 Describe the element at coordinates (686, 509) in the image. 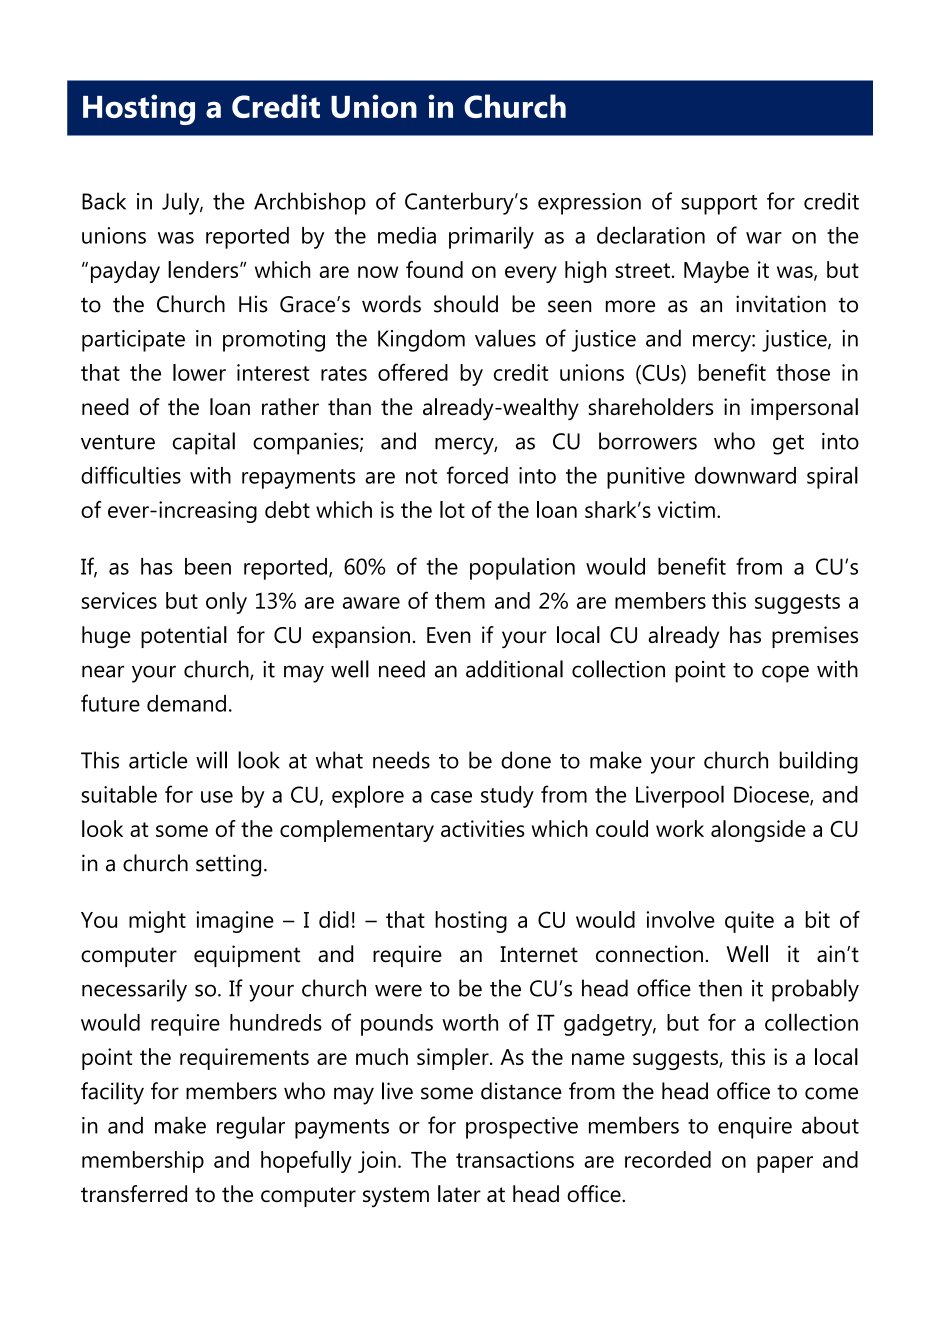

I see `victim` at that location.
